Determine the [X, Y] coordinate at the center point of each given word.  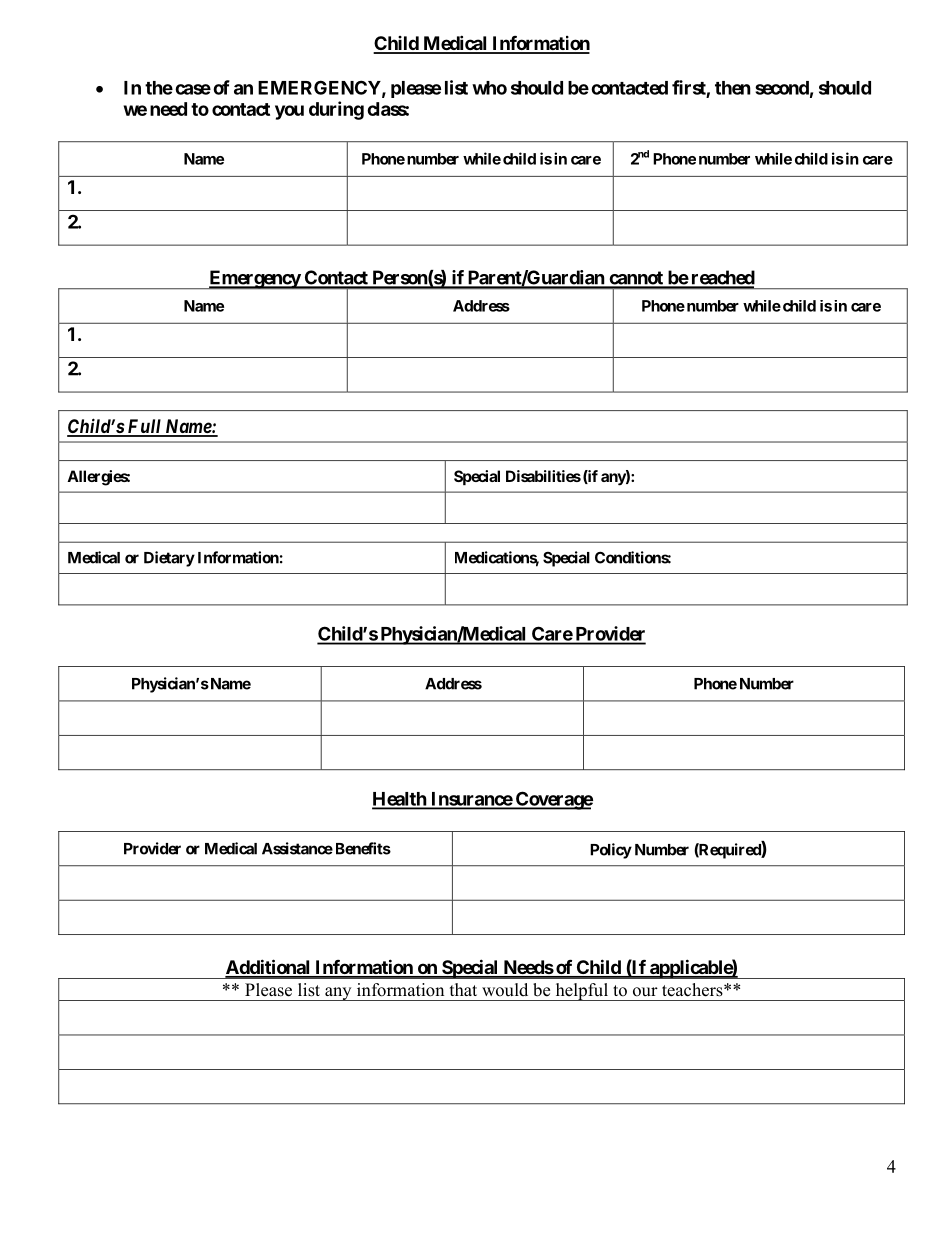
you [289, 112]
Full [144, 427]
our [645, 992]
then [733, 88]
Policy [611, 851]
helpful [581, 992]
